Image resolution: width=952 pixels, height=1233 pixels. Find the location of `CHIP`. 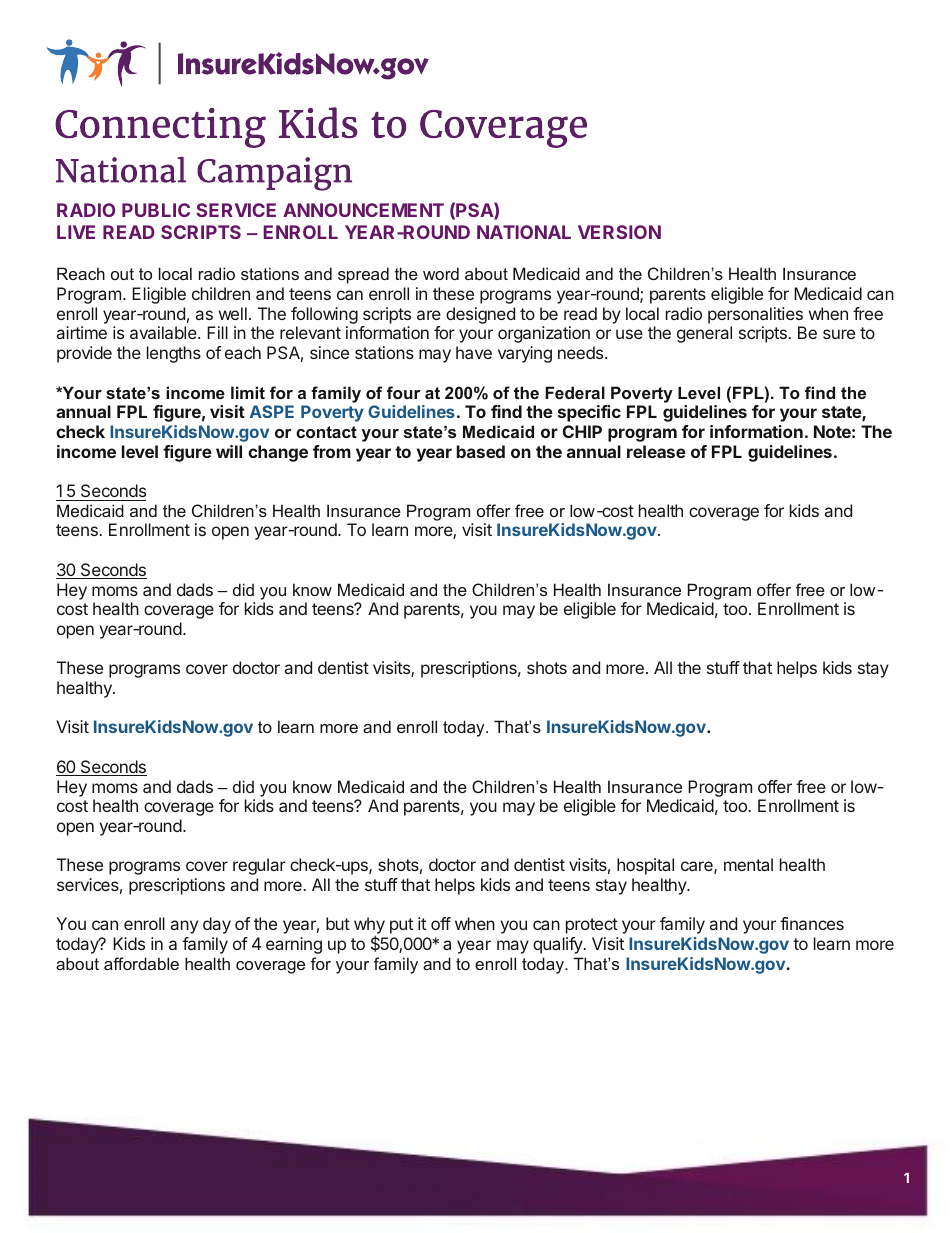

CHIP is located at coordinates (582, 431).
